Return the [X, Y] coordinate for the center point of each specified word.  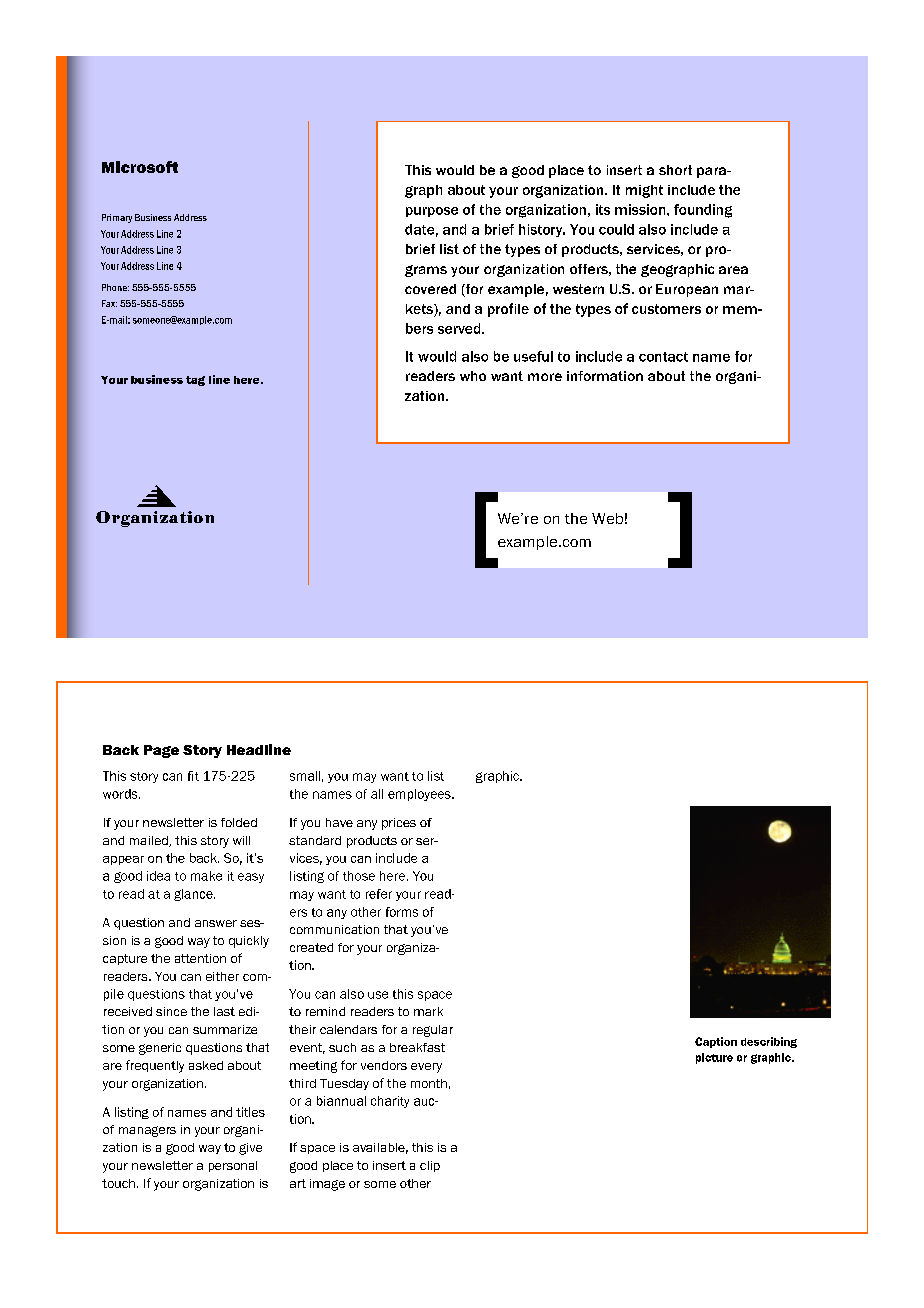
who [473, 376]
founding [703, 211]
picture [714, 1058]
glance [194, 895]
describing [769, 1042]
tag [195, 381]
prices [399, 824]
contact [663, 357]
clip [430, 1166]
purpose [432, 212]
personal [233, 1166]
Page [161, 751]
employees [420, 795]
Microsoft [140, 167]
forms [402, 912]
